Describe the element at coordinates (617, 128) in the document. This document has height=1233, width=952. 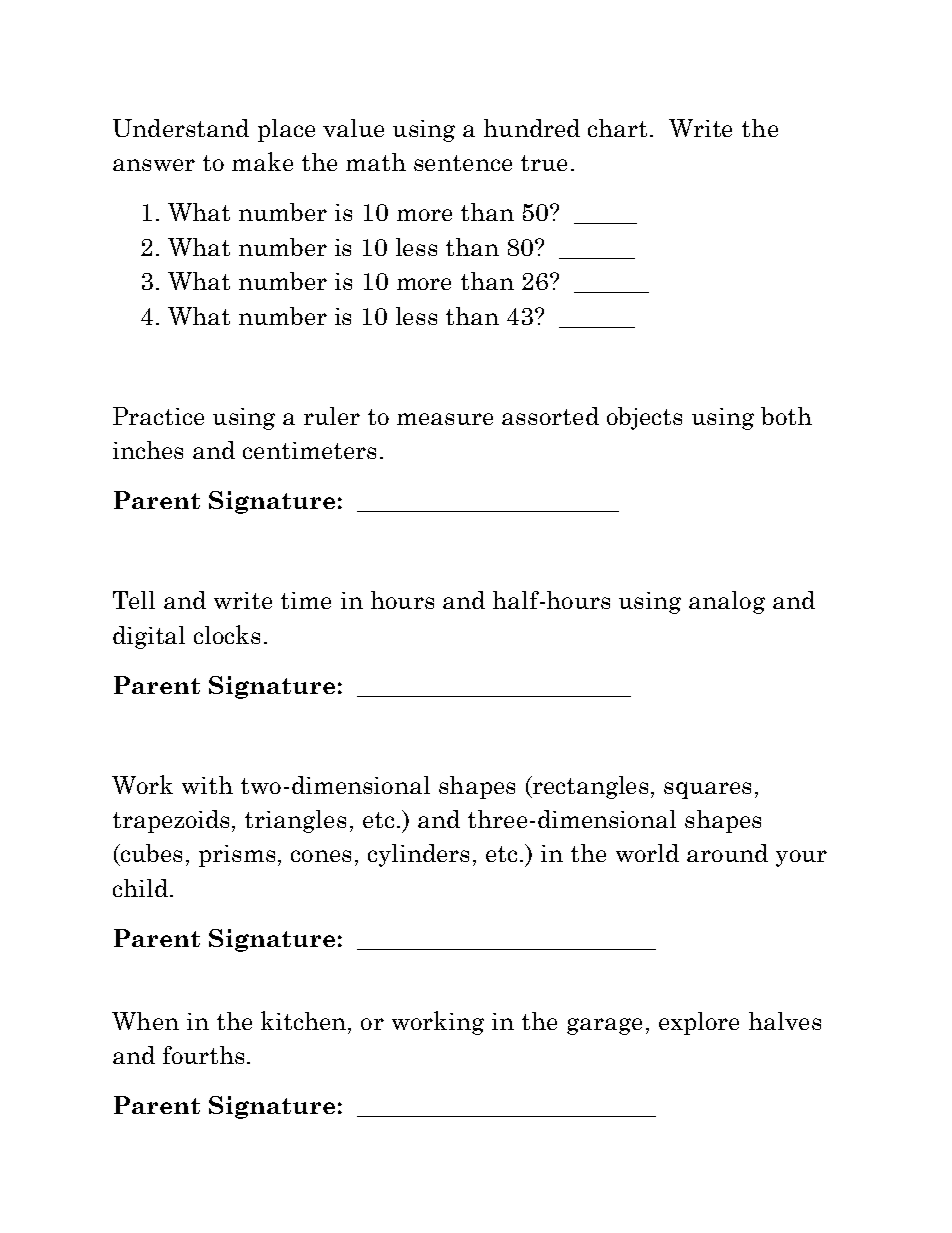
I see `chart` at that location.
